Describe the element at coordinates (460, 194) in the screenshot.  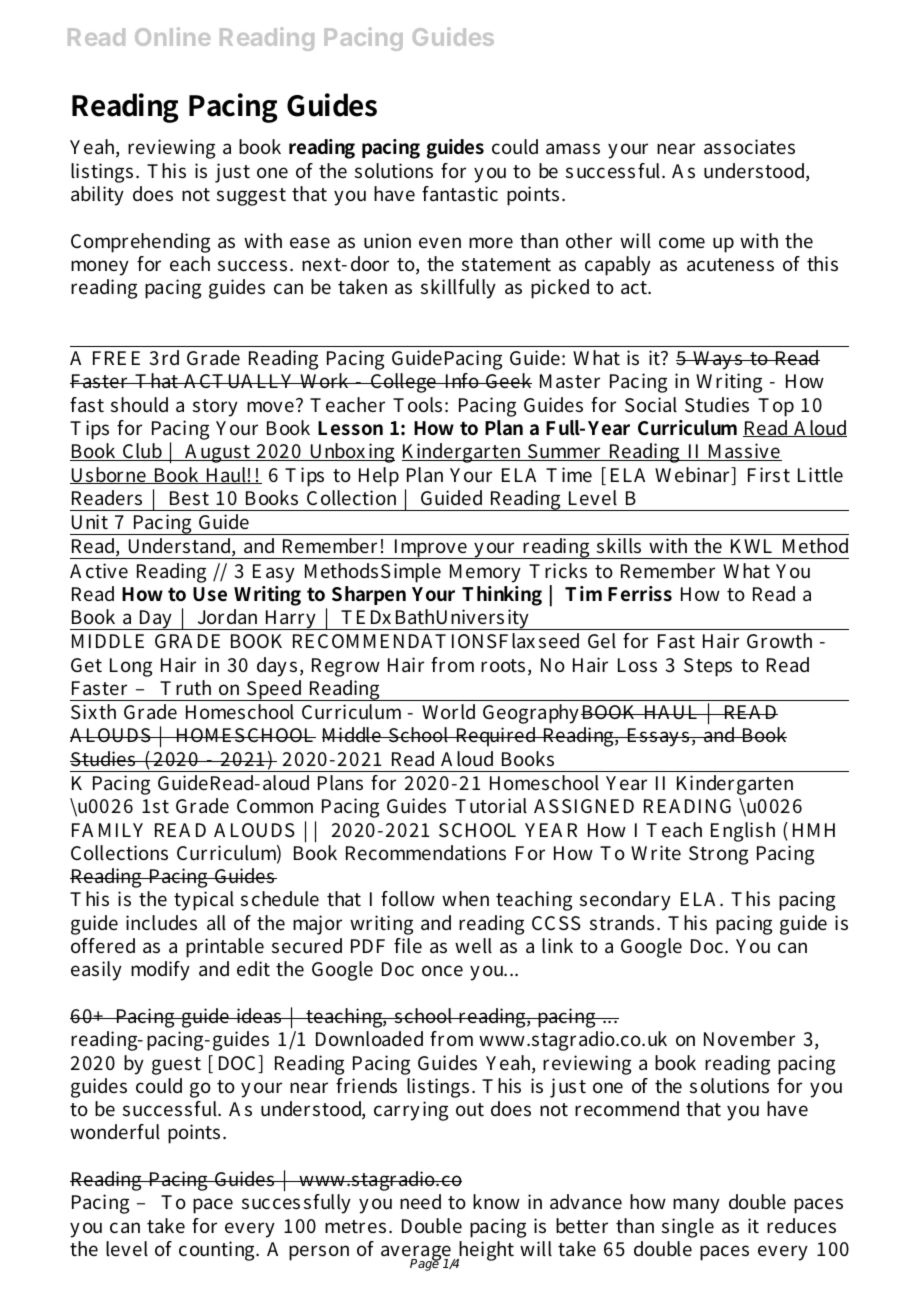
I see `fantastic` at that location.
